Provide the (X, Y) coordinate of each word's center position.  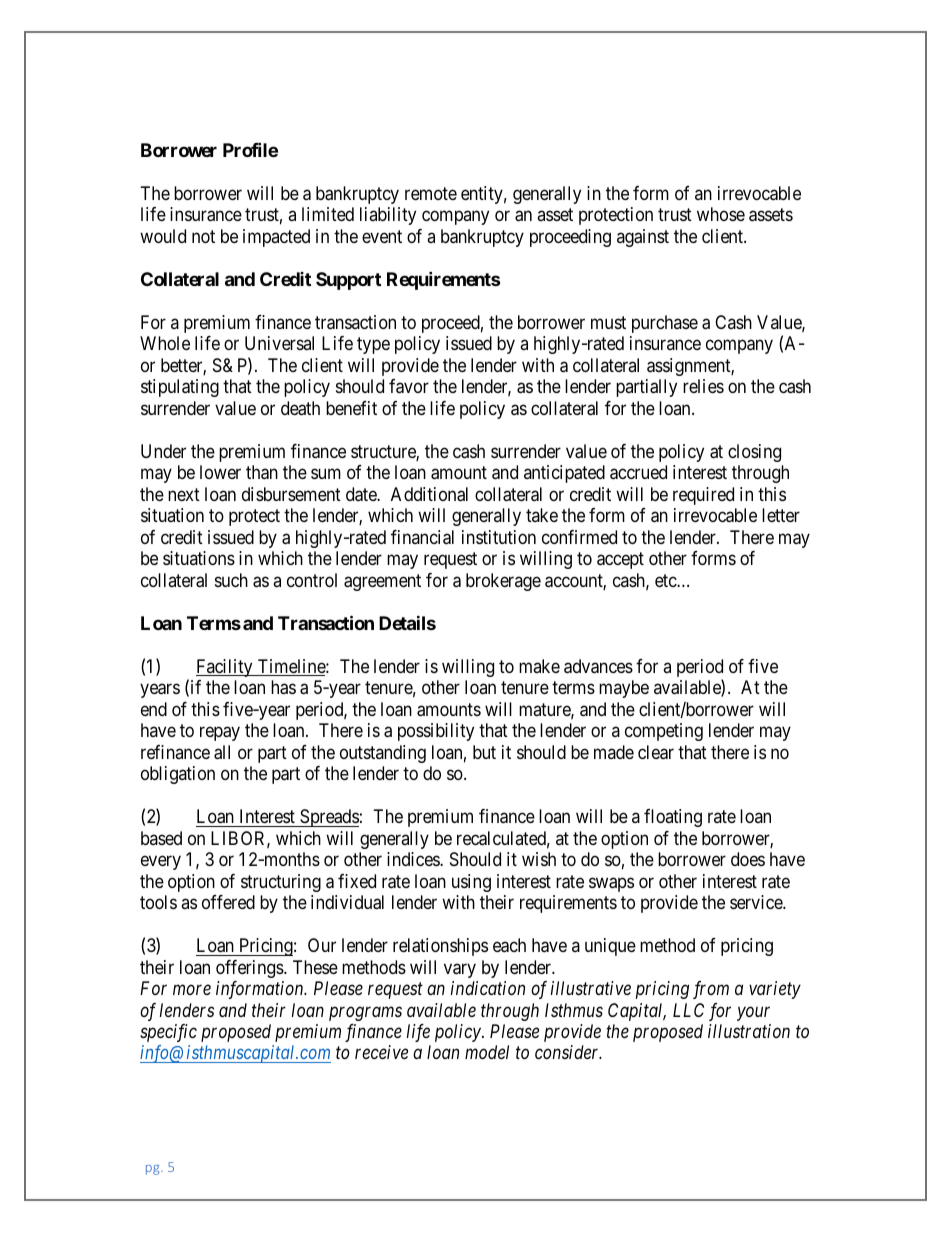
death (300, 408)
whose (721, 214)
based (161, 838)
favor (409, 386)
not (203, 236)
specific (168, 1033)
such (231, 580)
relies (703, 386)
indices (414, 859)
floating (673, 818)
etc (666, 580)
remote (431, 193)
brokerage (503, 582)
